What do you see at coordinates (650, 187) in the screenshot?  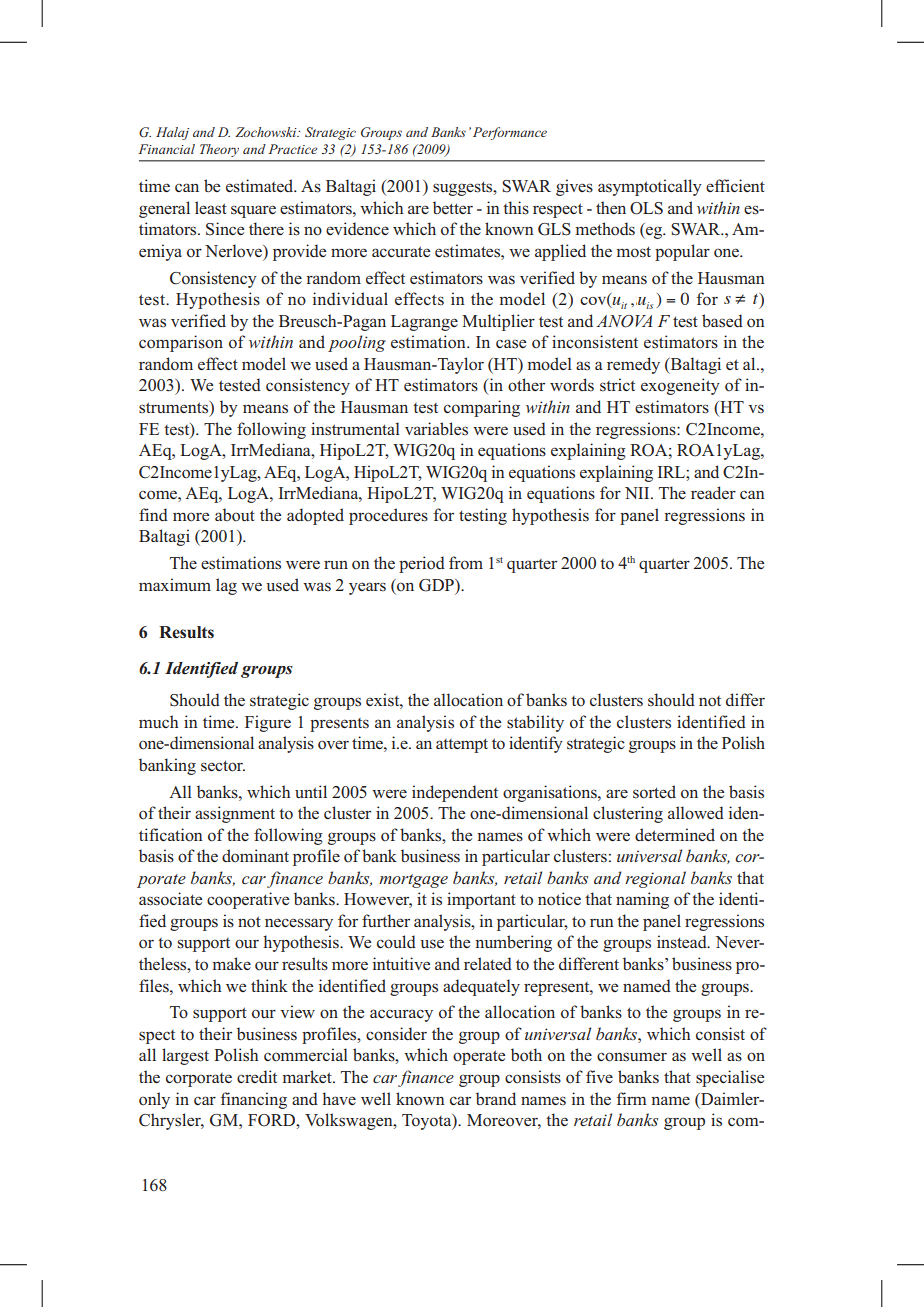 I see `asymptotically` at bounding box center [650, 187].
